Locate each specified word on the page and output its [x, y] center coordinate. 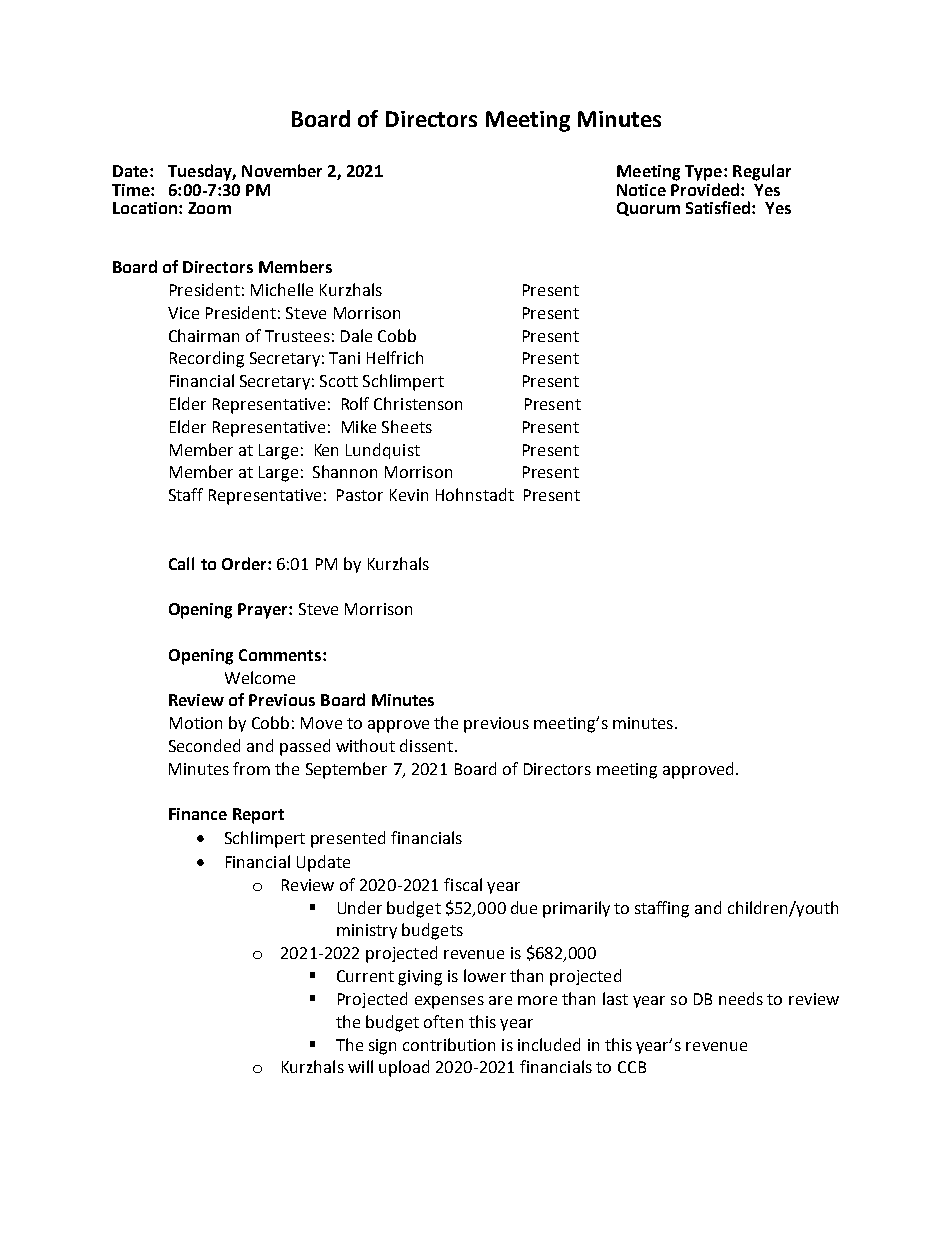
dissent [426, 745]
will [360, 1066]
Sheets [407, 426]
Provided [706, 188]
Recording [207, 359]
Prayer [264, 611]
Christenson [418, 403]
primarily [576, 909]
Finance [198, 814]
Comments [280, 655]
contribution [449, 1044]
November [282, 170]
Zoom [209, 208]
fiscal [463, 884]
